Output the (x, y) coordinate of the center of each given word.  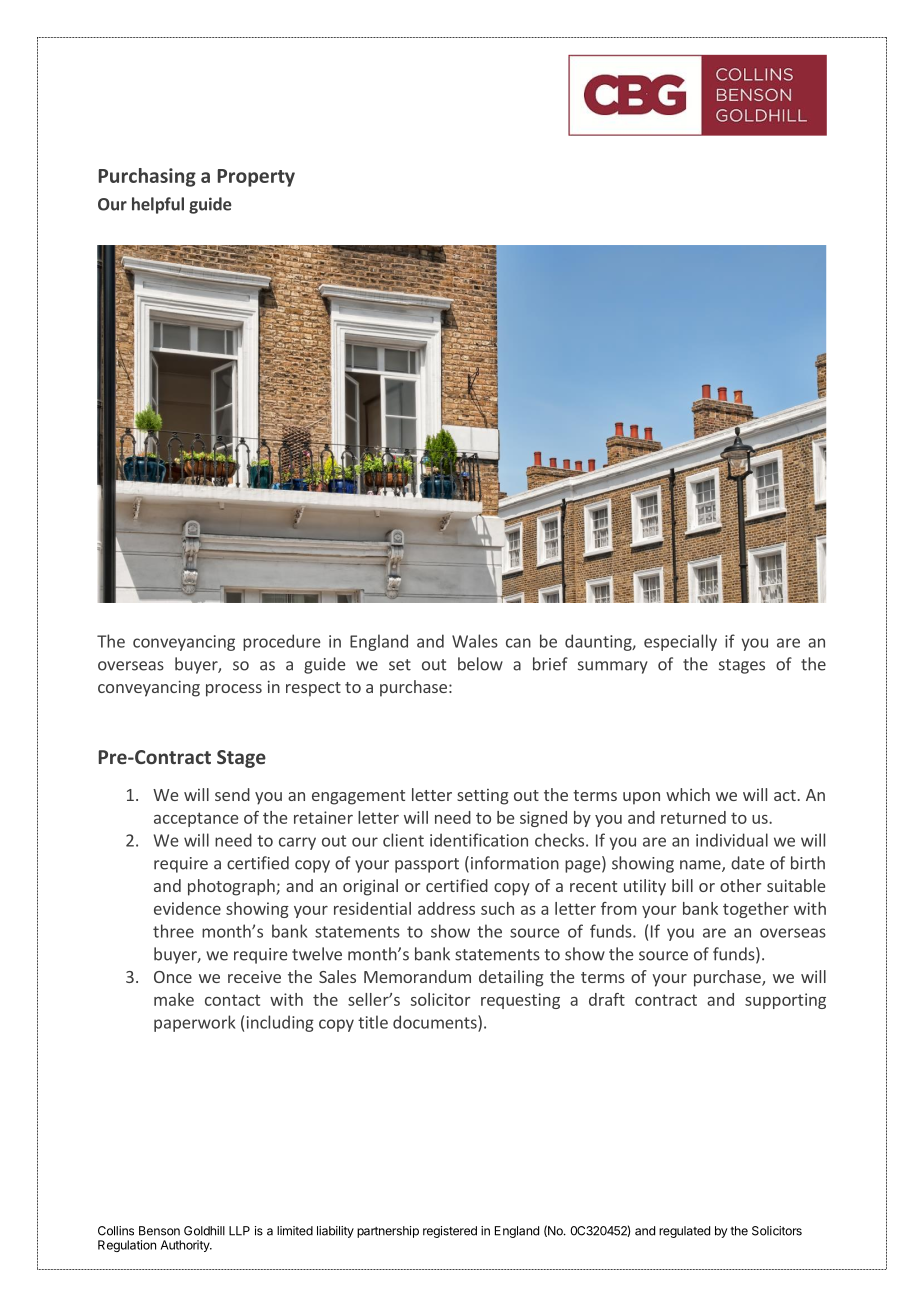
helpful (158, 205)
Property (256, 178)
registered (450, 1232)
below (480, 664)
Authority (186, 1246)
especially (680, 642)
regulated (684, 1232)
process (234, 690)
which (688, 794)
